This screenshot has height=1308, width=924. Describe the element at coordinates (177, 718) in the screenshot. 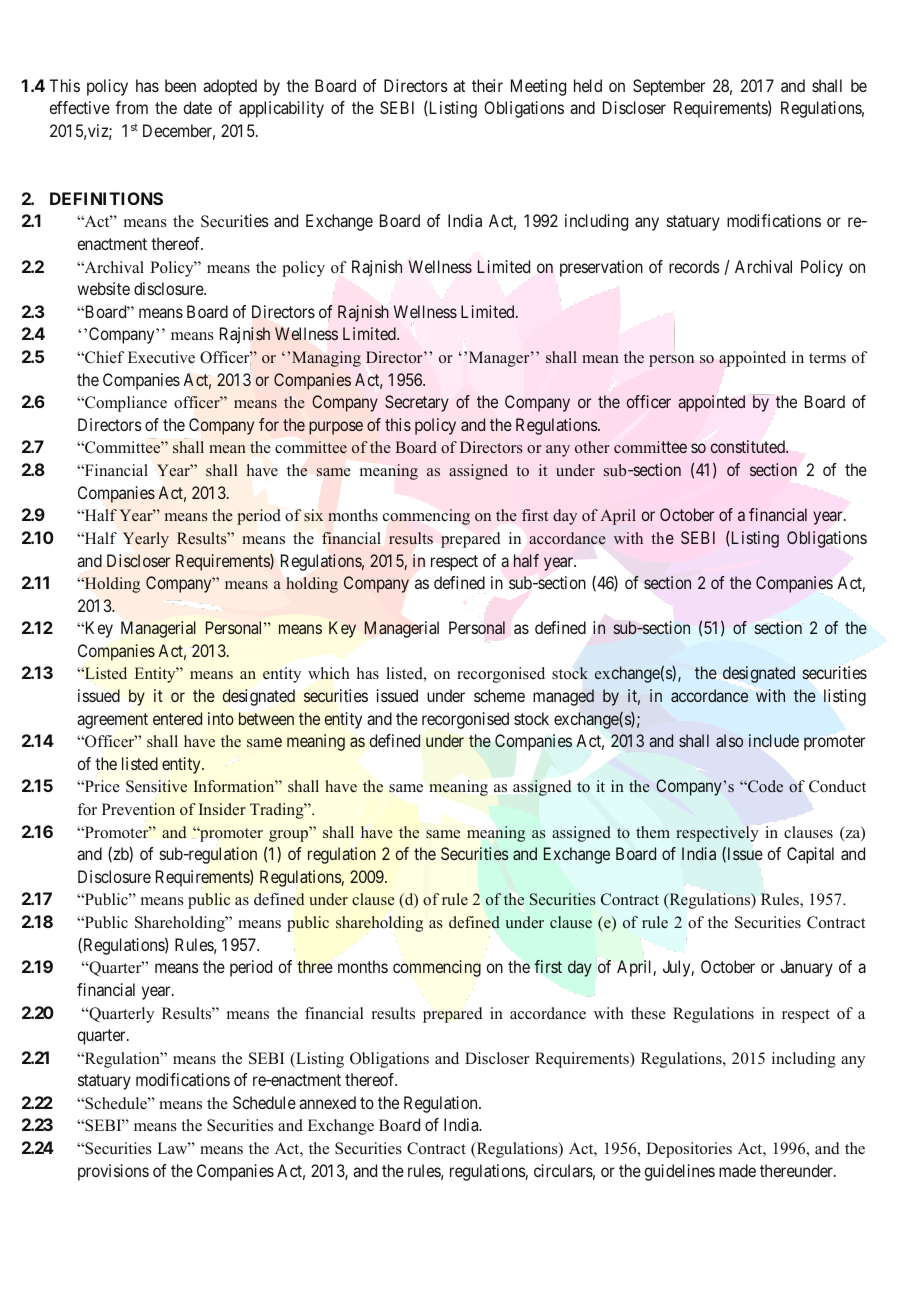

I see `entered` at that location.
